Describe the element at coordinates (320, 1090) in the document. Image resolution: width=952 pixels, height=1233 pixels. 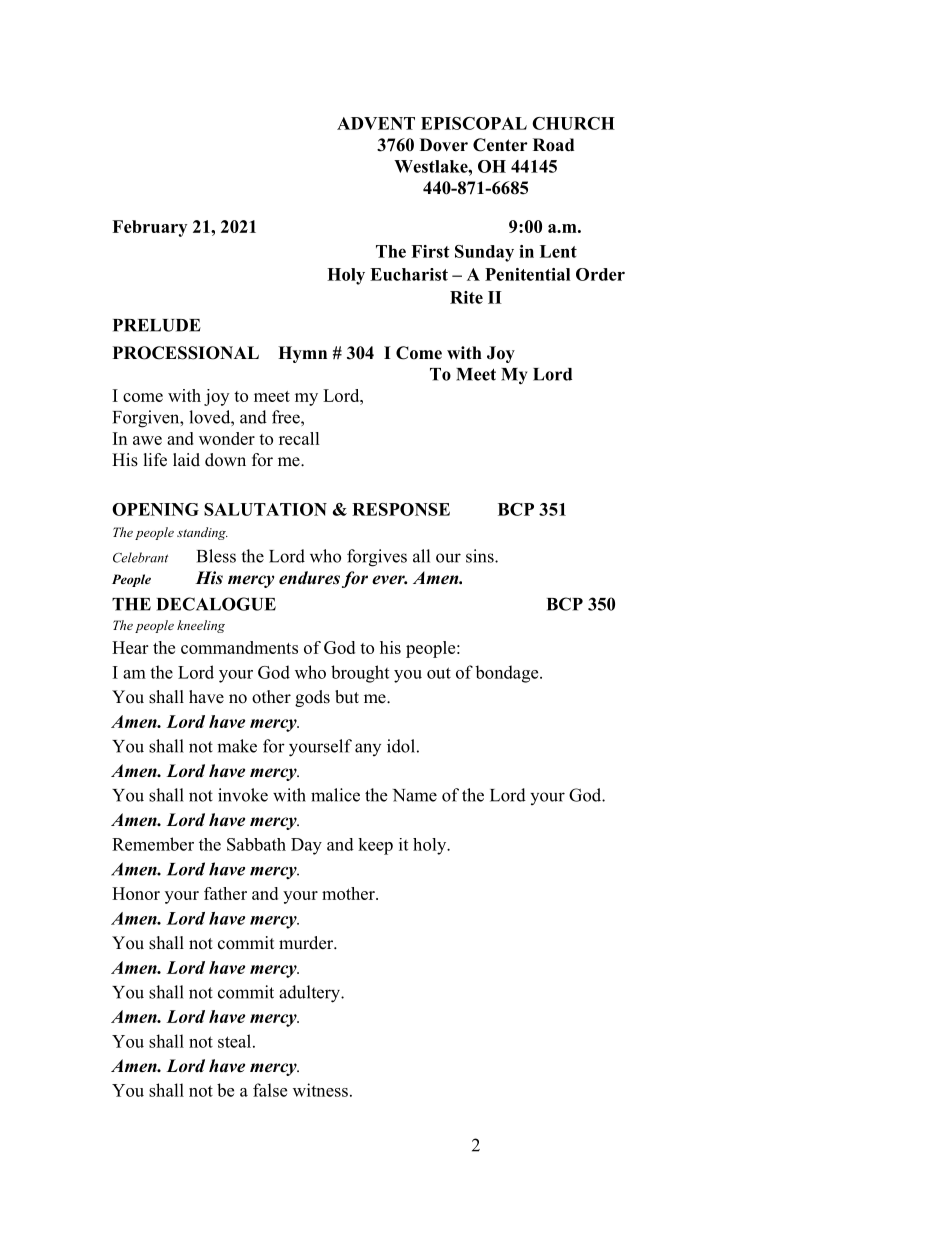
I see `witness` at that location.
